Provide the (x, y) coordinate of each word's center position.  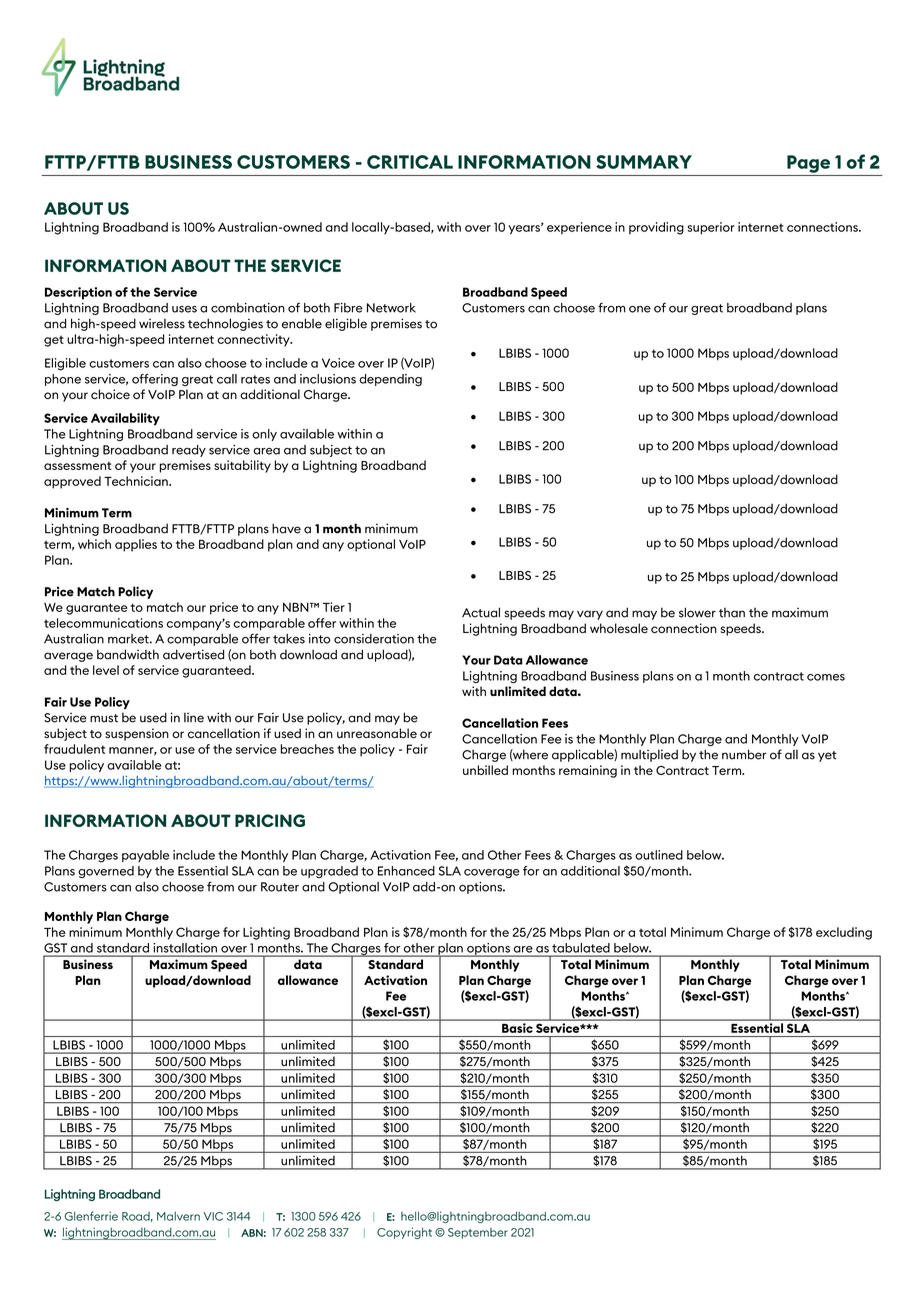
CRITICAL (410, 162)
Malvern (178, 1216)
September (478, 1233)
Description (78, 293)
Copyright (404, 1233)
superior (711, 228)
